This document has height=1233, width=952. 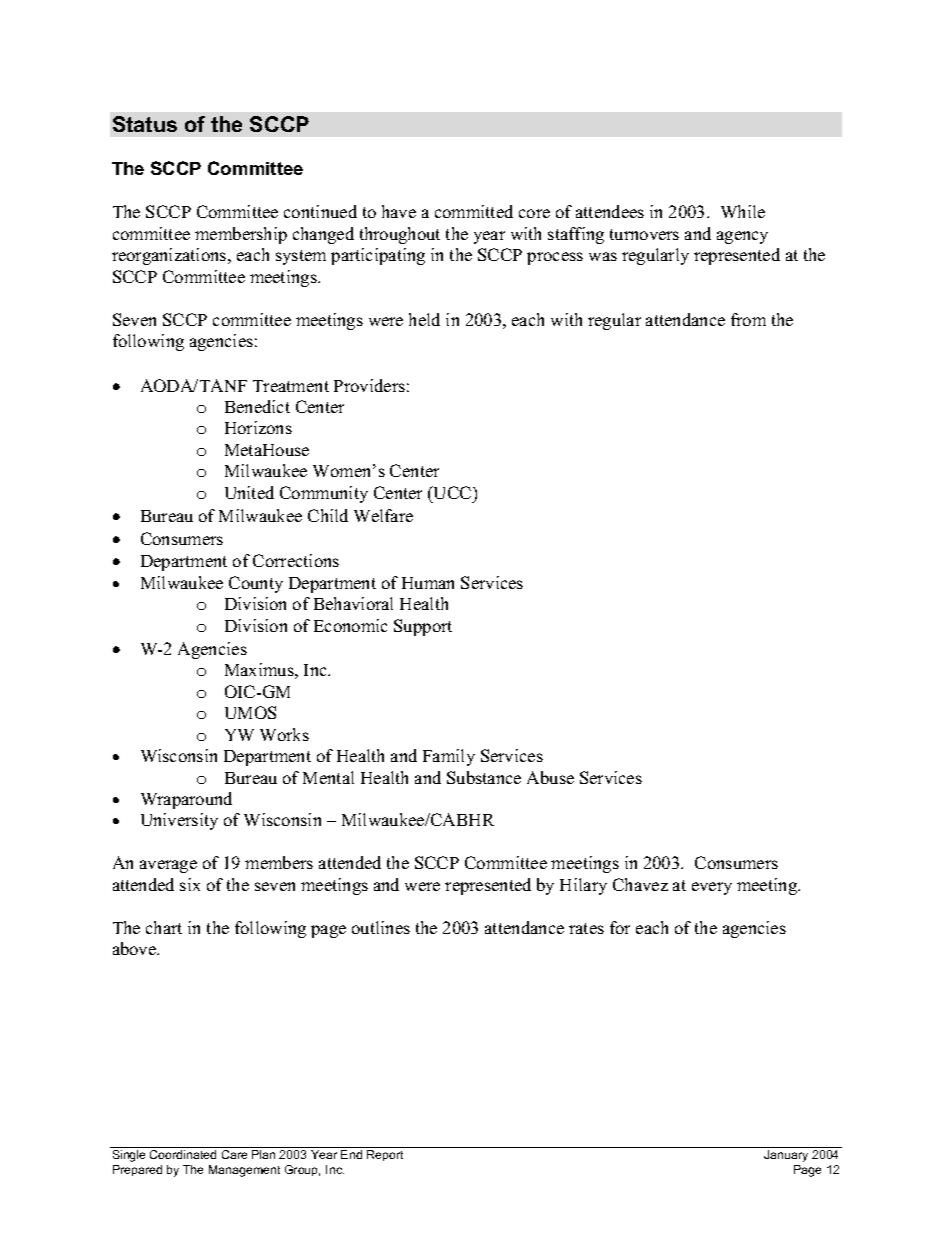 What do you see at coordinates (712, 888) in the document?
I see `every` at bounding box center [712, 888].
